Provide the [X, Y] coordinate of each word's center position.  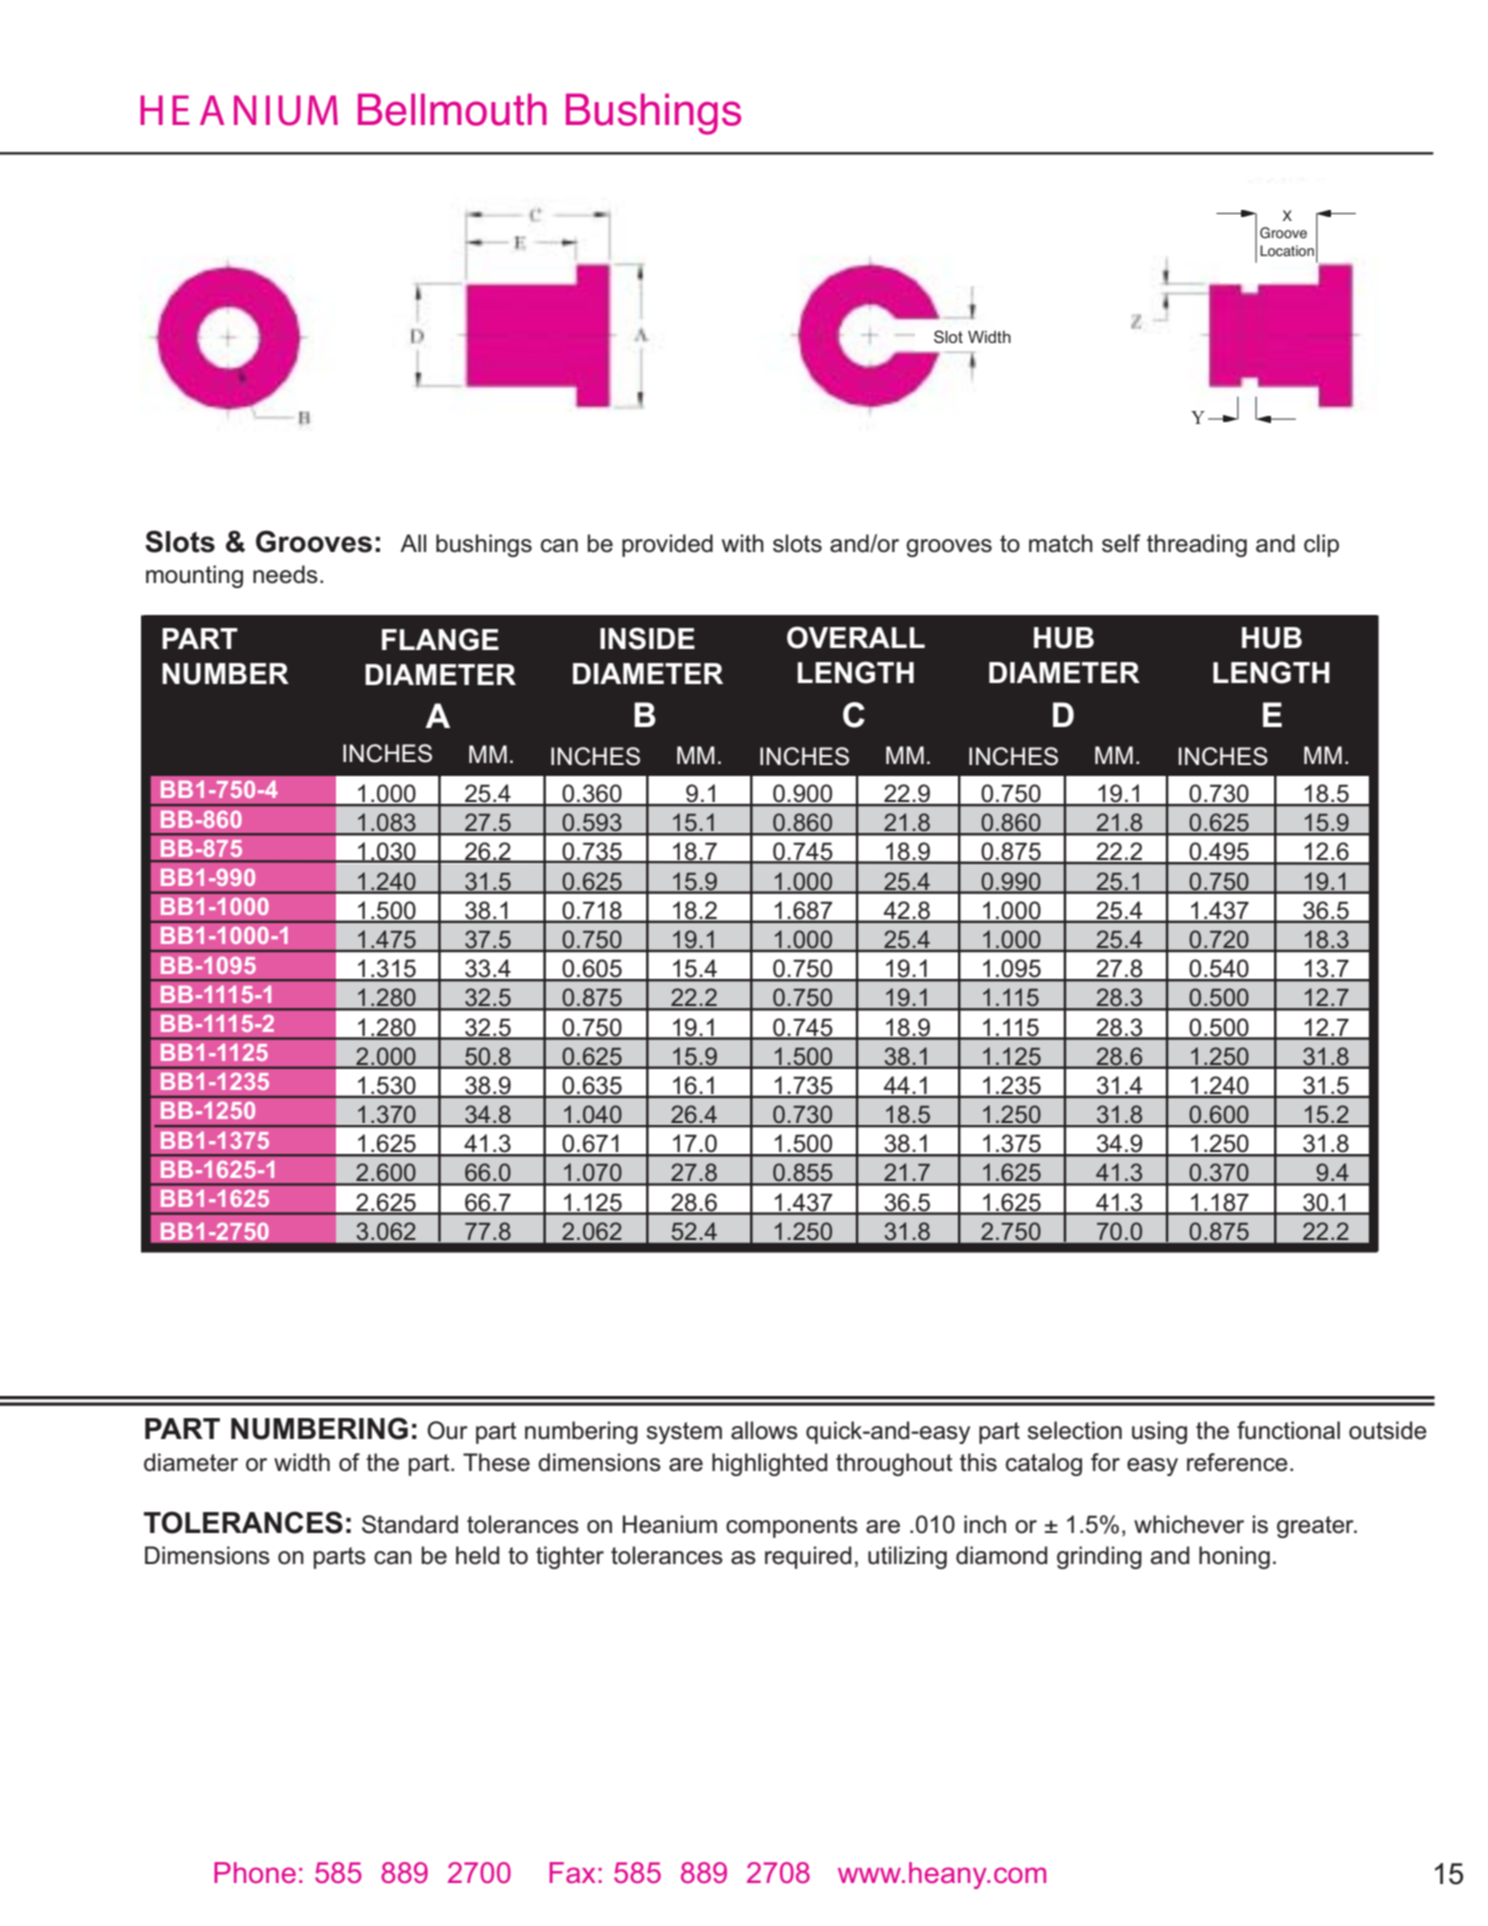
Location [1287, 251]
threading [1197, 545]
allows [764, 1430]
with [743, 543]
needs [285, 574]
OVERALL [856, 637]
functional [1288, 1430]
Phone [255, 1872]
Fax [573, 1872]
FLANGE [440, 639]
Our [447, 1430]
